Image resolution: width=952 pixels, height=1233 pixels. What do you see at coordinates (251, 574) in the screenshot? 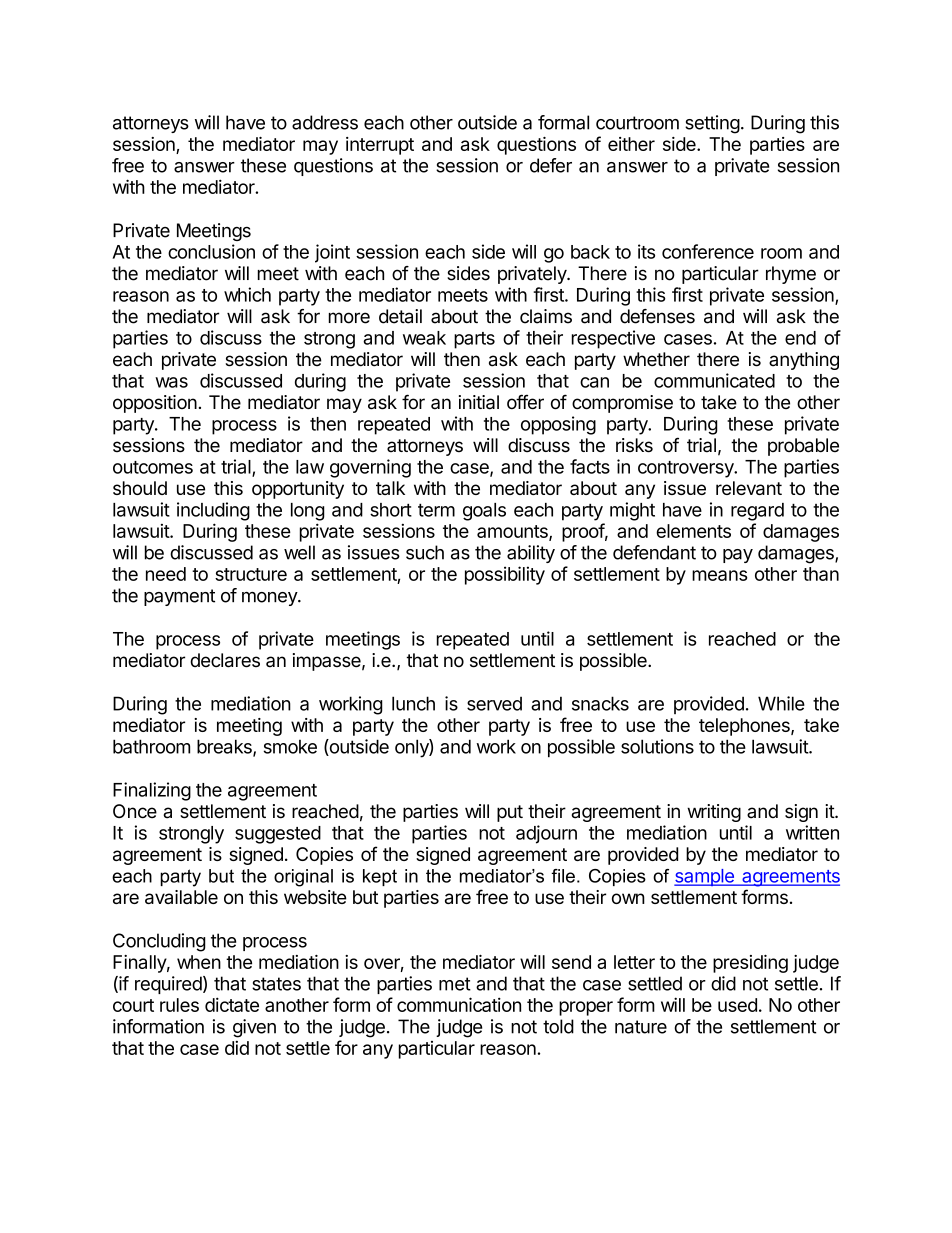
I see `structure` at bounding box center [251, 574].
